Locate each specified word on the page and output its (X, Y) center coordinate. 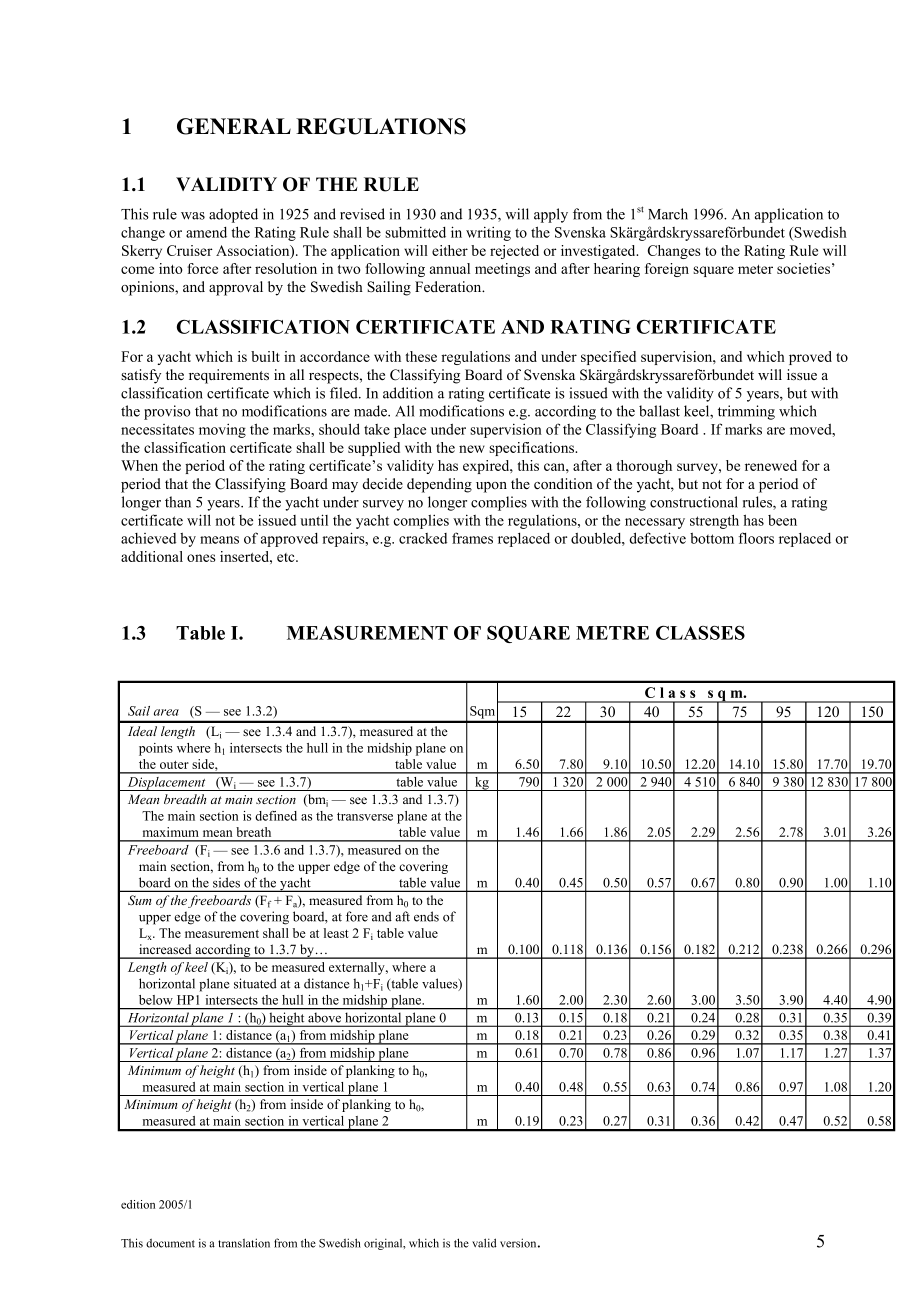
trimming (746, 412)
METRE (612, 633)
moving (222, 430)
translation (244, 1243)
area (166, 712)
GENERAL (234, 126)
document (170, 1243)
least (336, 933)
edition (138, 1204)
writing (488, 233)
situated (255, 983)
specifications (533, 449)
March (668, 214)
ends (426, 916)
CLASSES (700, 633)
